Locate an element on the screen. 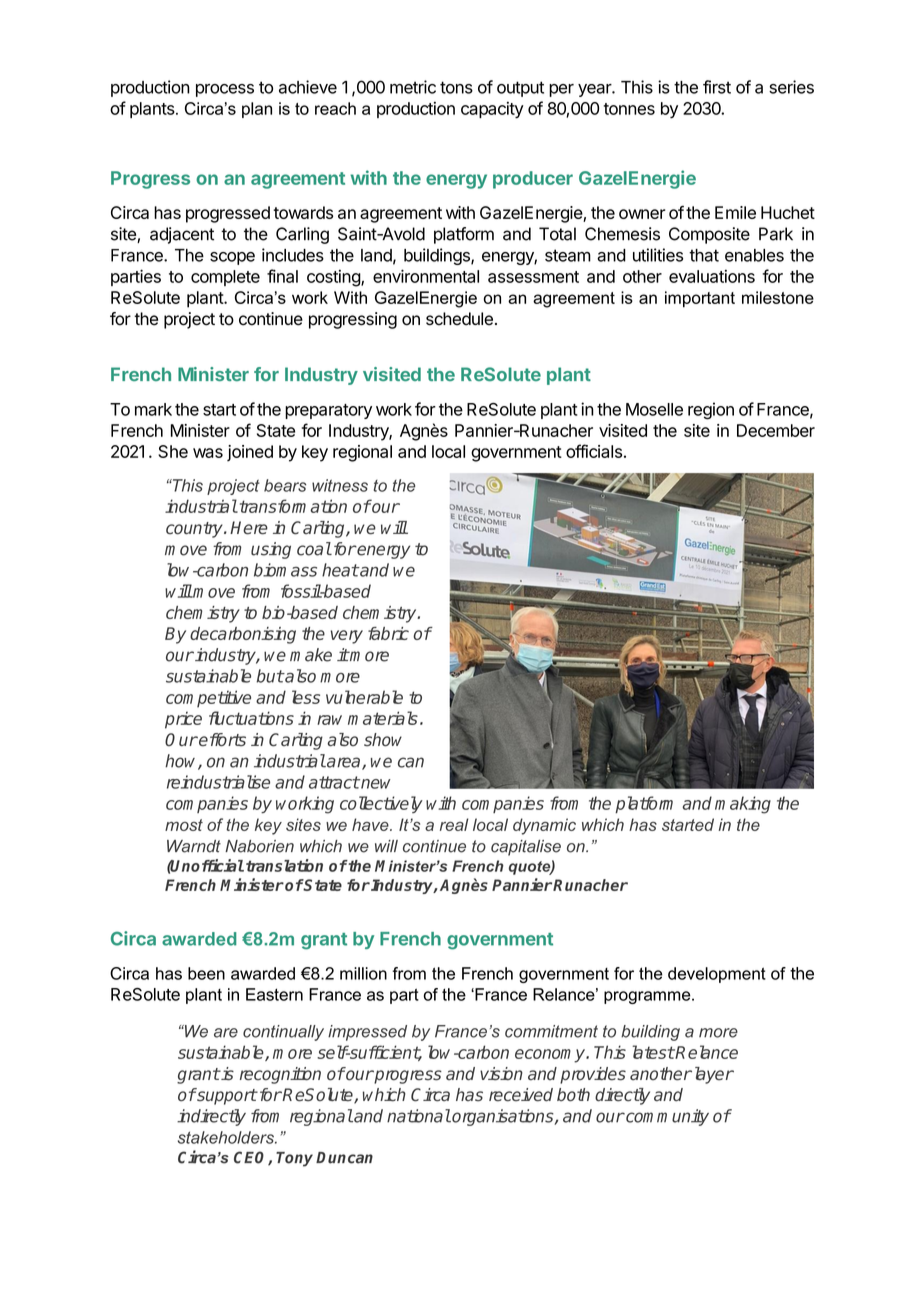  organisations is located at coordinates (503, 1117).
